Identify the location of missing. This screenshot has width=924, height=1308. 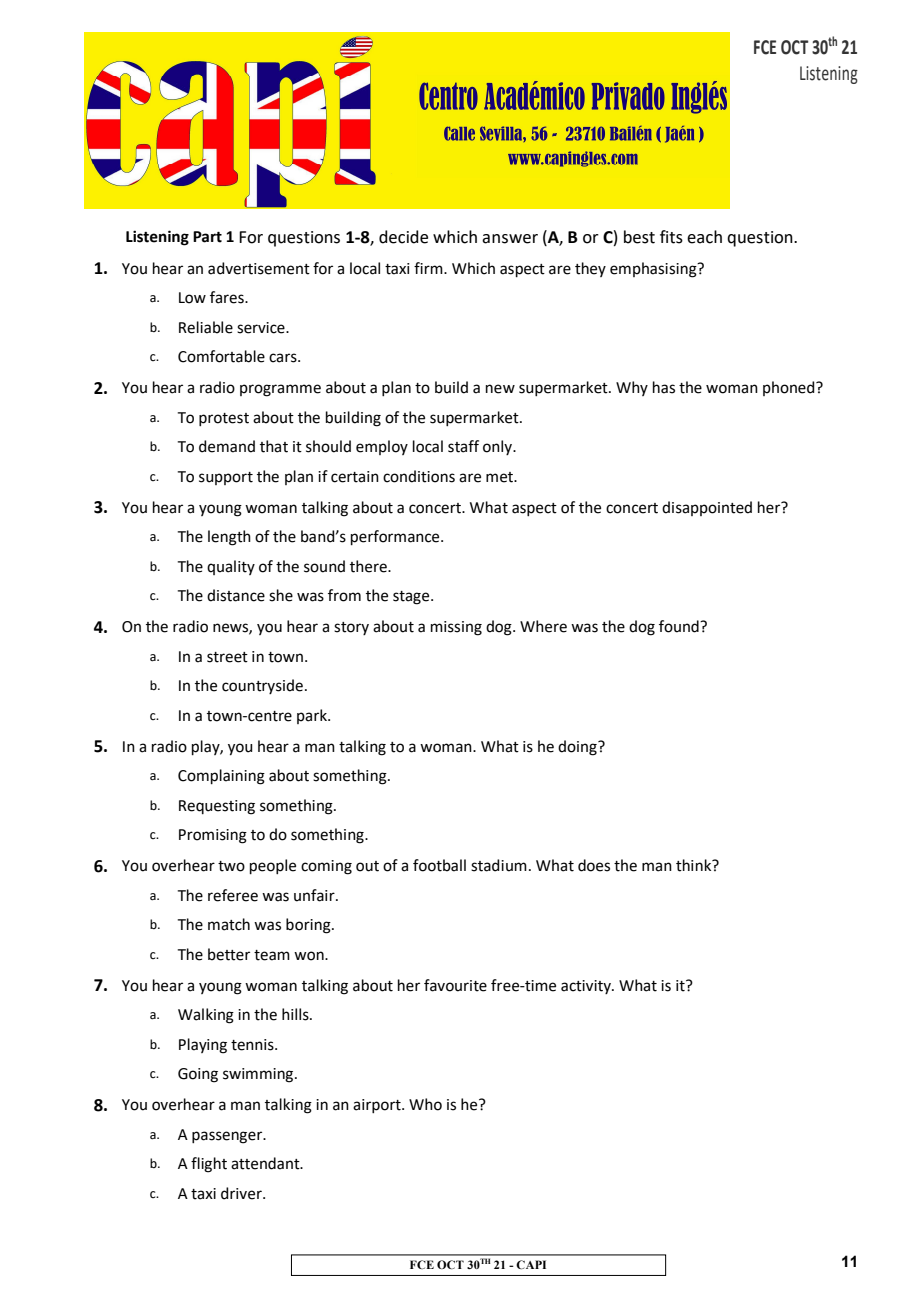
(456, 628).
